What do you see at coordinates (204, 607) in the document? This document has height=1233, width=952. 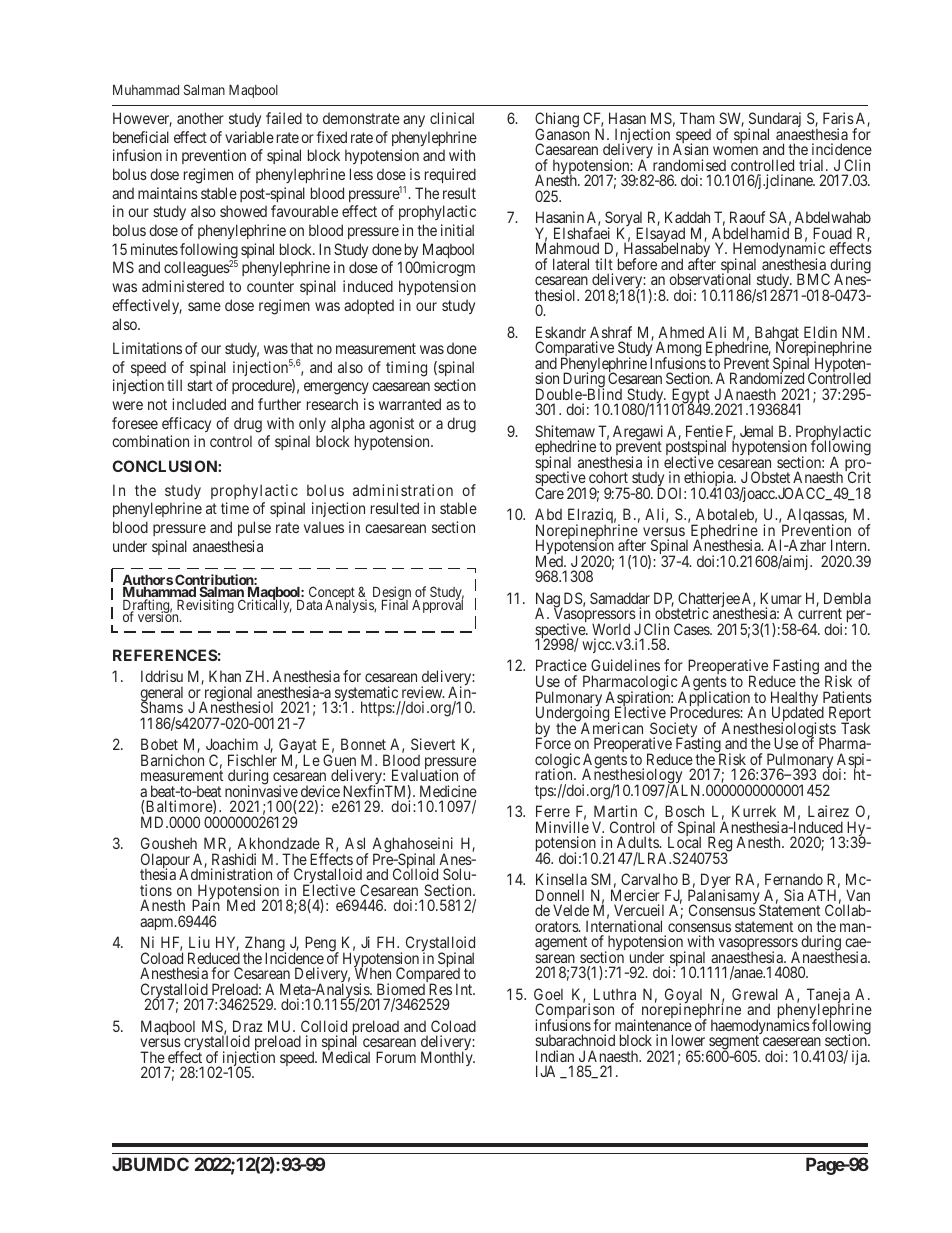 I see `Revisiting` at bounding box center [204, 607].
